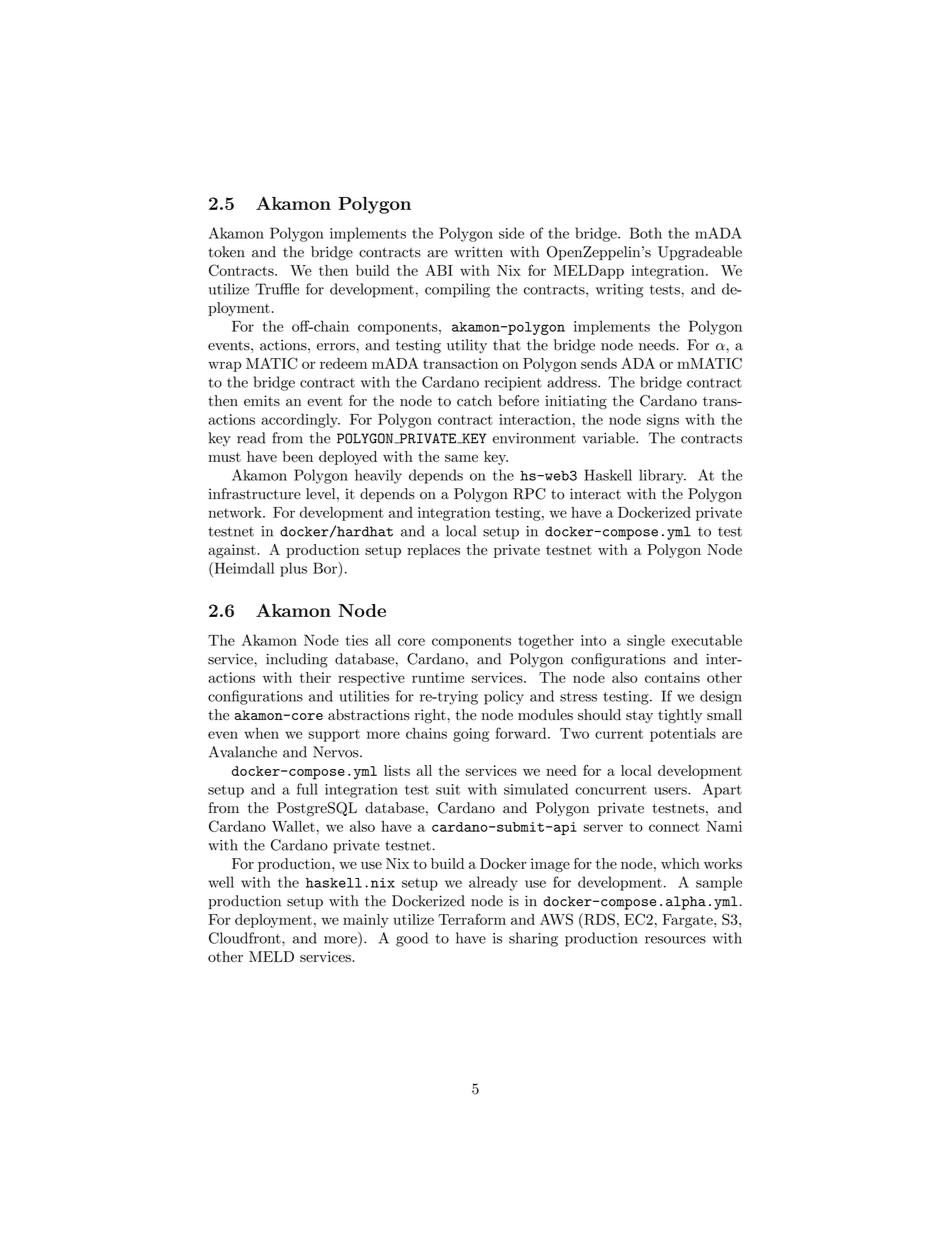  I want to click on contains, so click(672, 677).
